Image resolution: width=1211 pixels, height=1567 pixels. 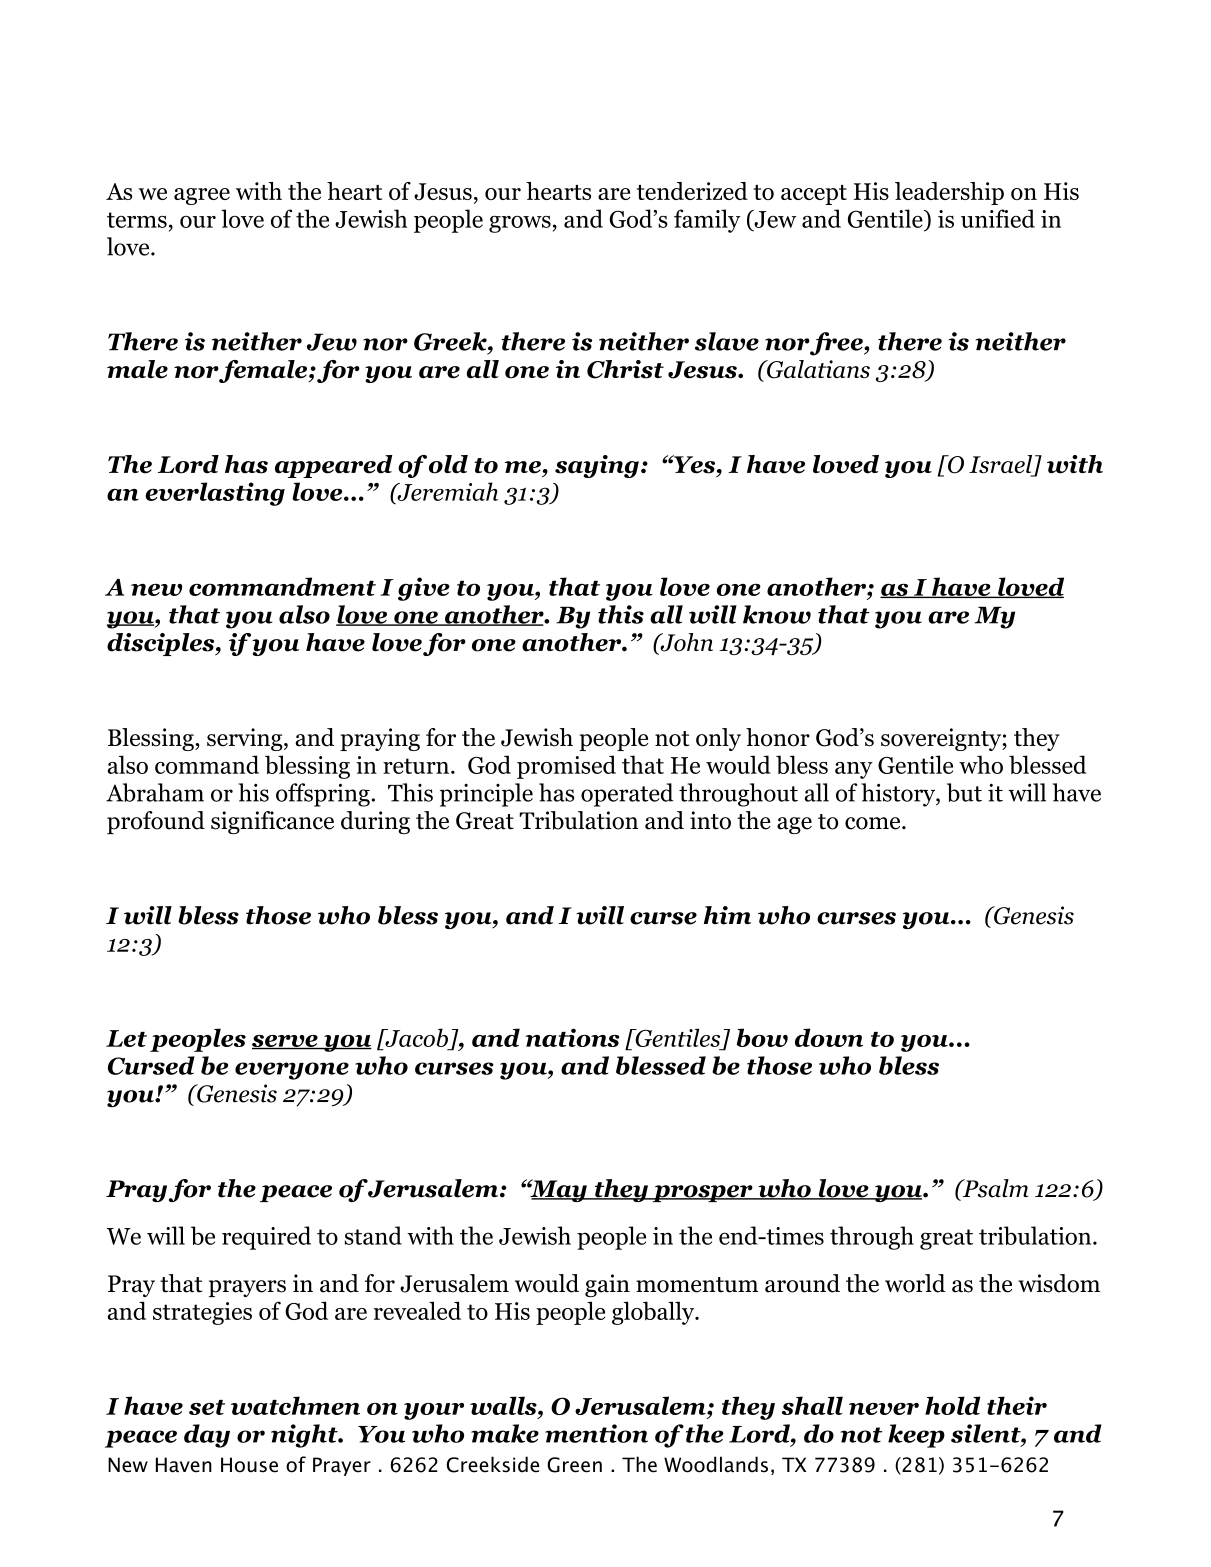 What do you see at coordinates (520, 224) in the screenshot?
I see `grows` at bounding box center [520, 224].
